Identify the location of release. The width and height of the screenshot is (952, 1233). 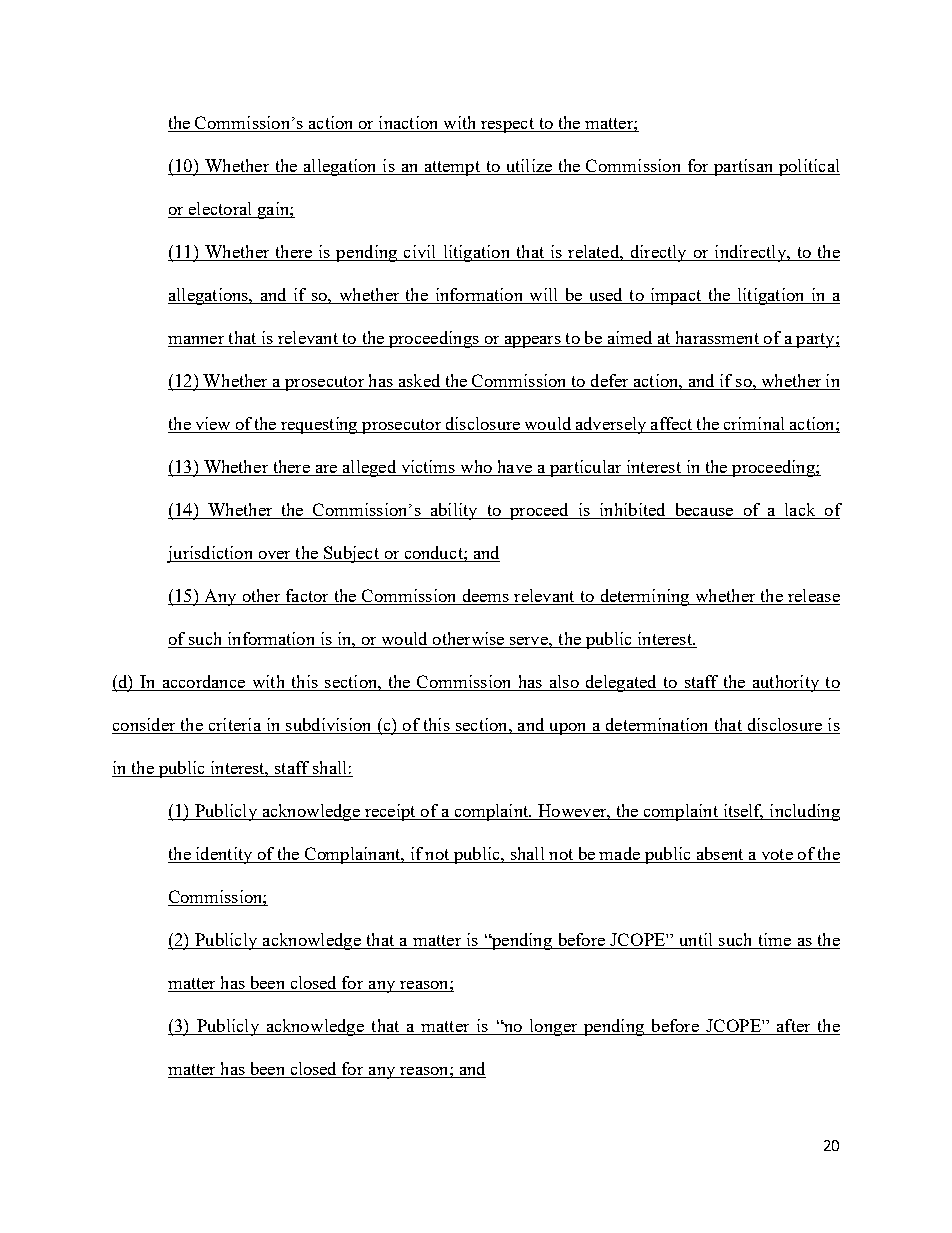
(813, 597).
